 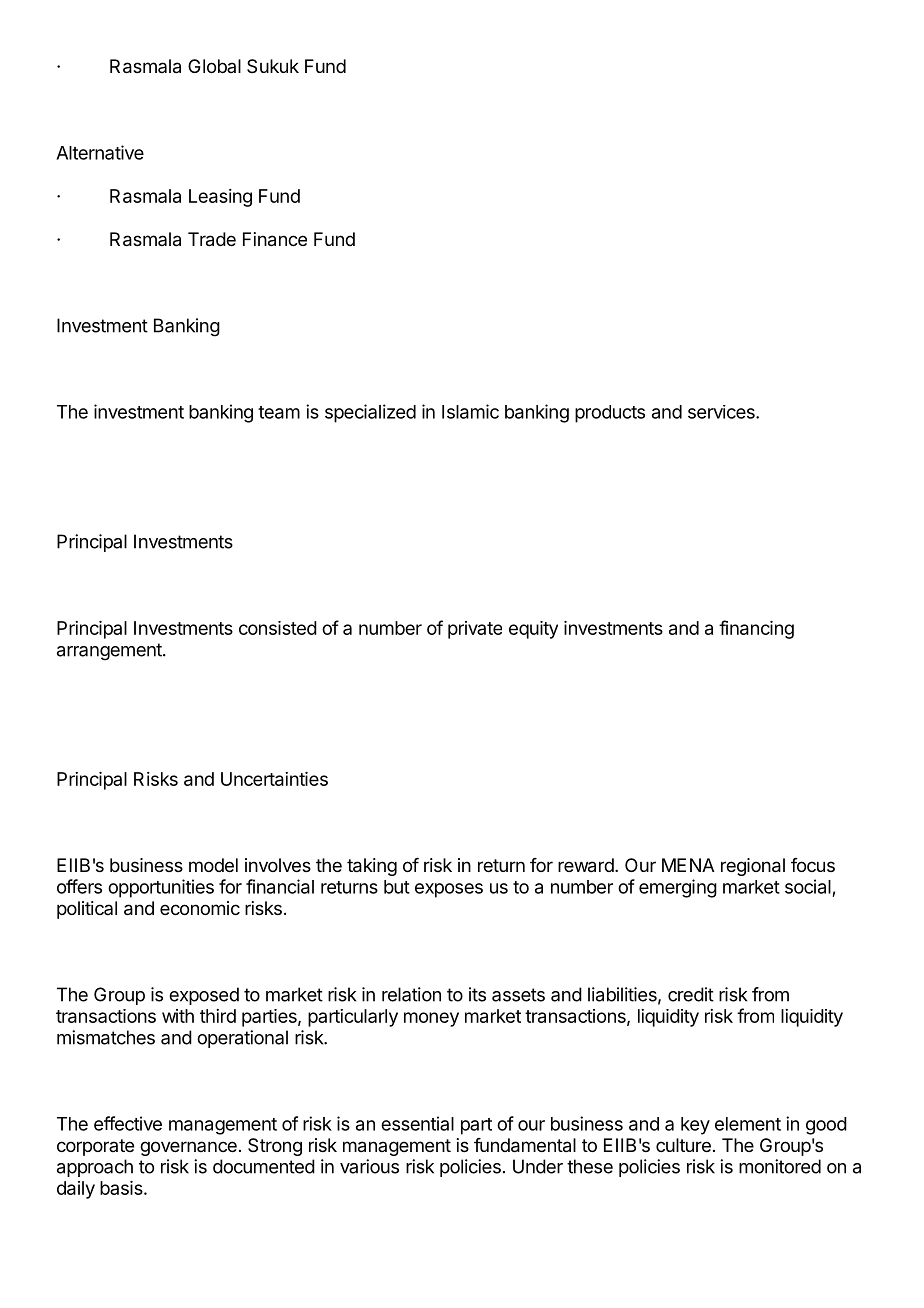 What do you see at coordinates (610, 414) in the page?
I see `products` at bounding box center [610, 414].
